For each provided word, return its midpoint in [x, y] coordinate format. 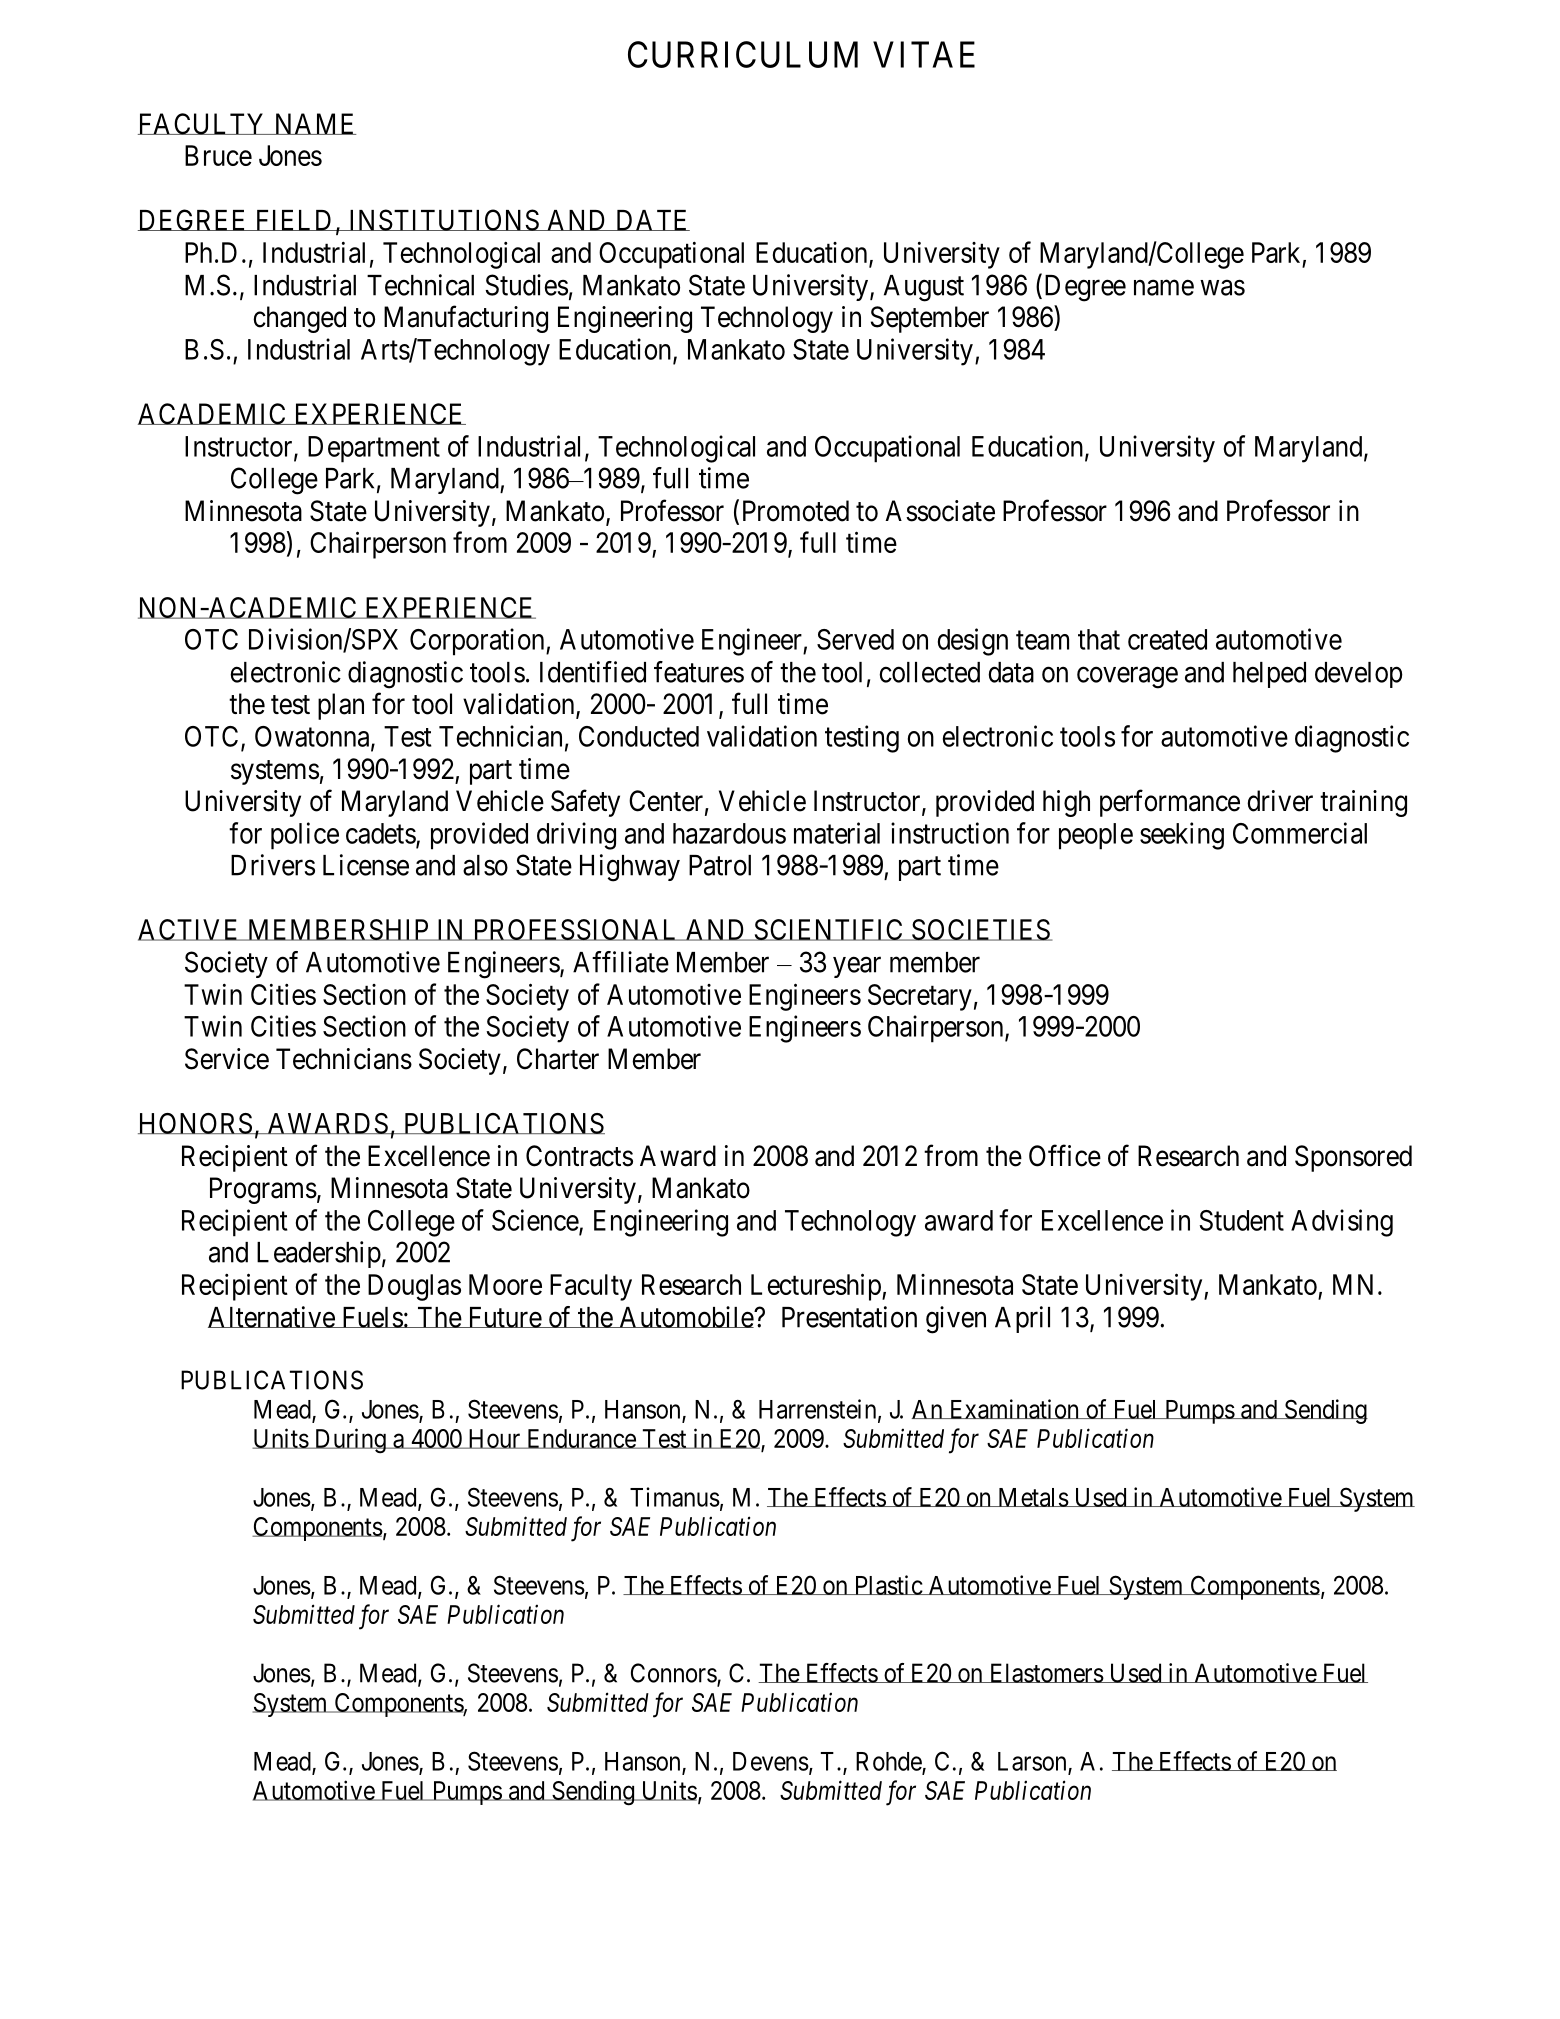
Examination [1014, 1409]
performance [1170, 803]
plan [341, 706]
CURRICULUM [743, 54]
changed [299, 319]
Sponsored [1353, 1158]
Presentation [849, 1317]
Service [227, 1059]
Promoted [796, 511]
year [857, 967]
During [350, 1441]
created [1167, 639]
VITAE [924, 54]
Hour [494, 1439]
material [837, 833]
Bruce [218, 155]
